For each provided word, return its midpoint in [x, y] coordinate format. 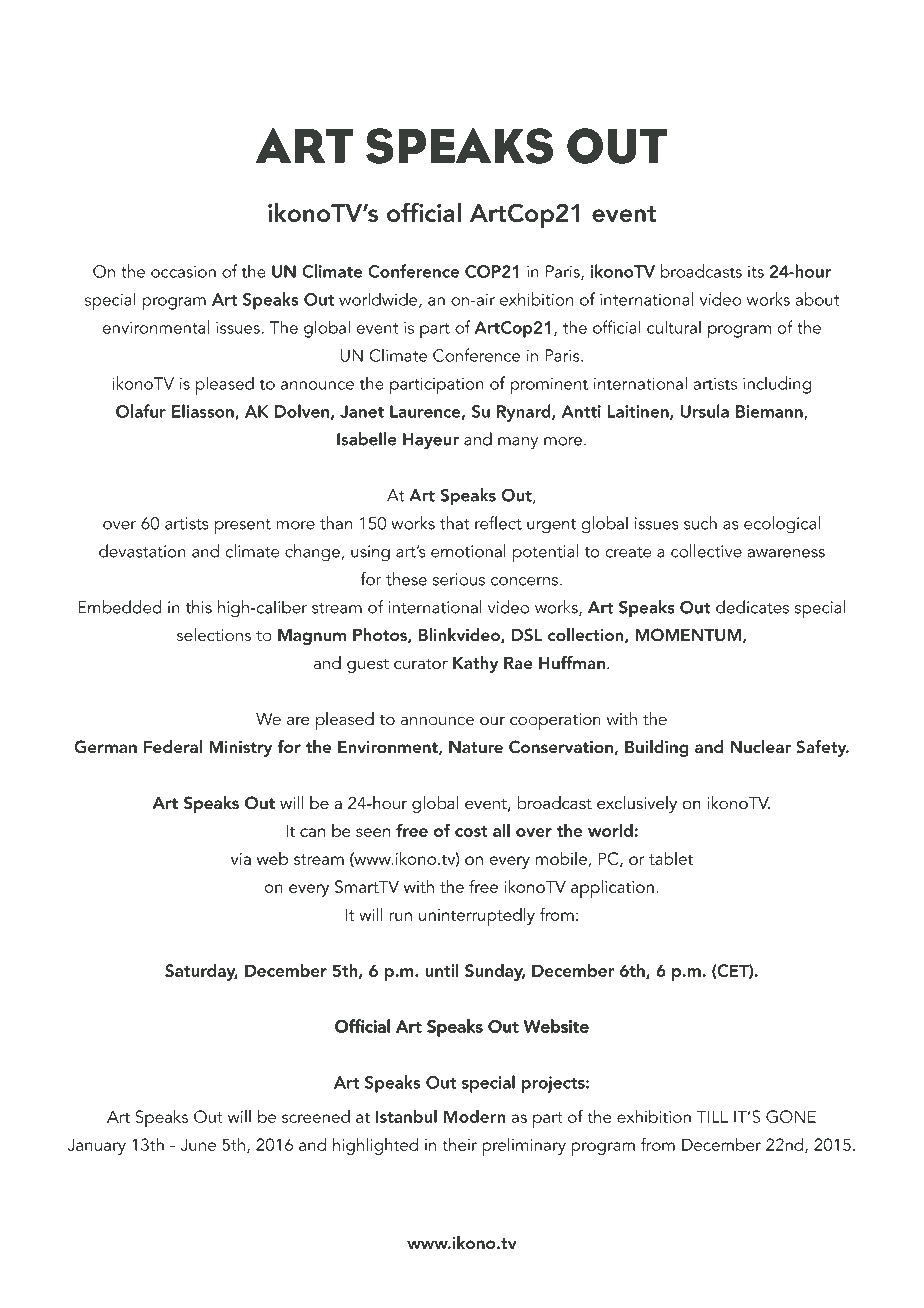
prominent [549, 386]
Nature [476, 747]
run [400, 916]
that [455, 523]
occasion [183, 271]
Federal [173, 747]
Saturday [201, 972]
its [756, 271]
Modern [475, 1116]
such [700, 523]
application [612, 889]
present [243, 527]
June [198, 1144]
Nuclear [760, 747]
